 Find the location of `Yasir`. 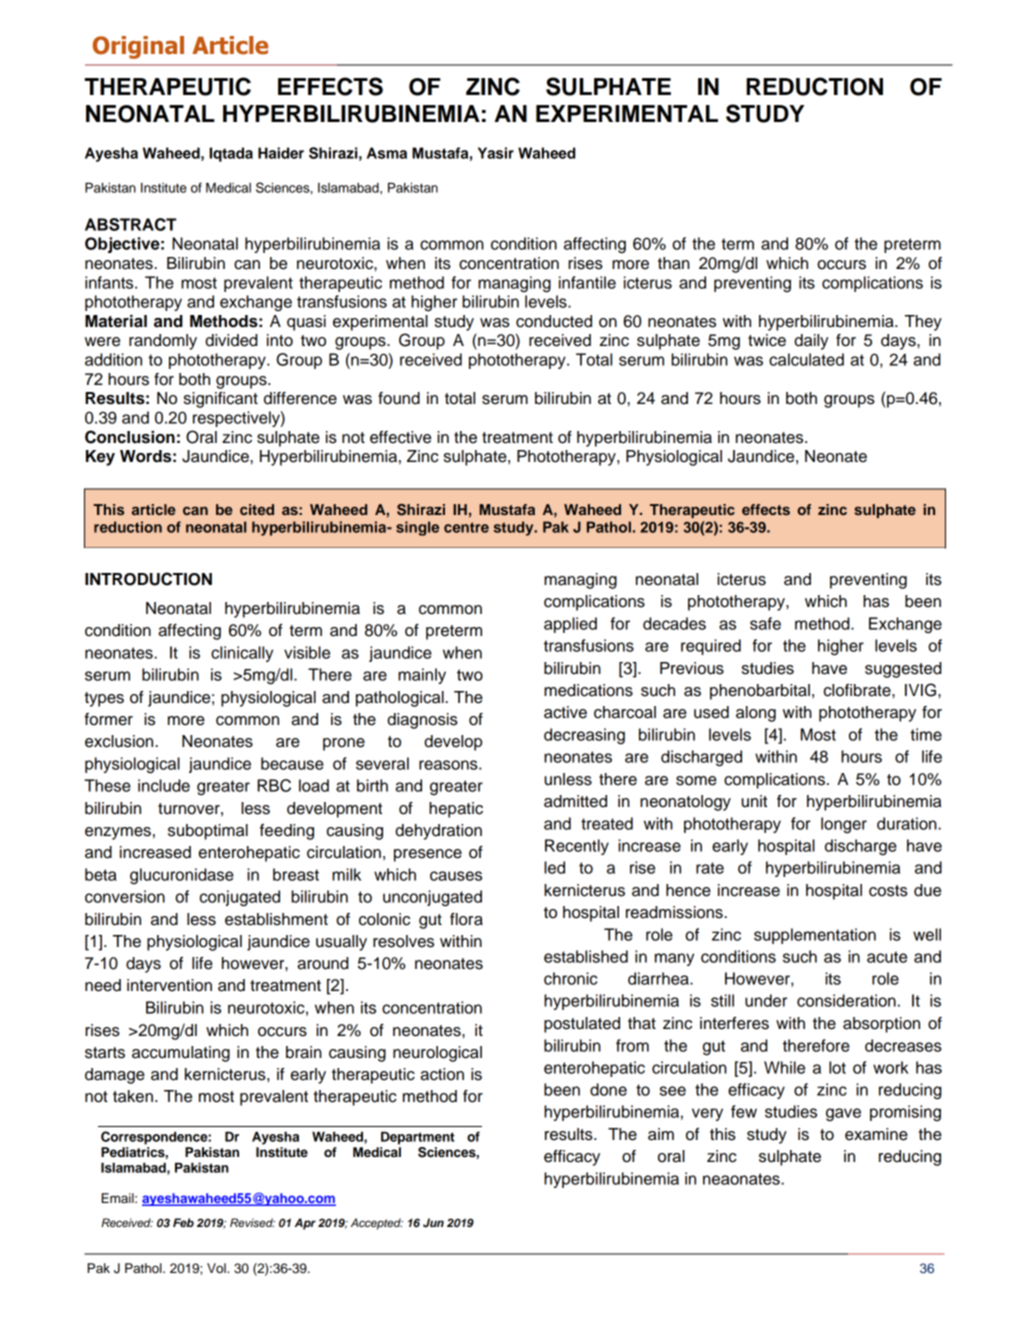

Yasir is located at coordinates (496, 153).
